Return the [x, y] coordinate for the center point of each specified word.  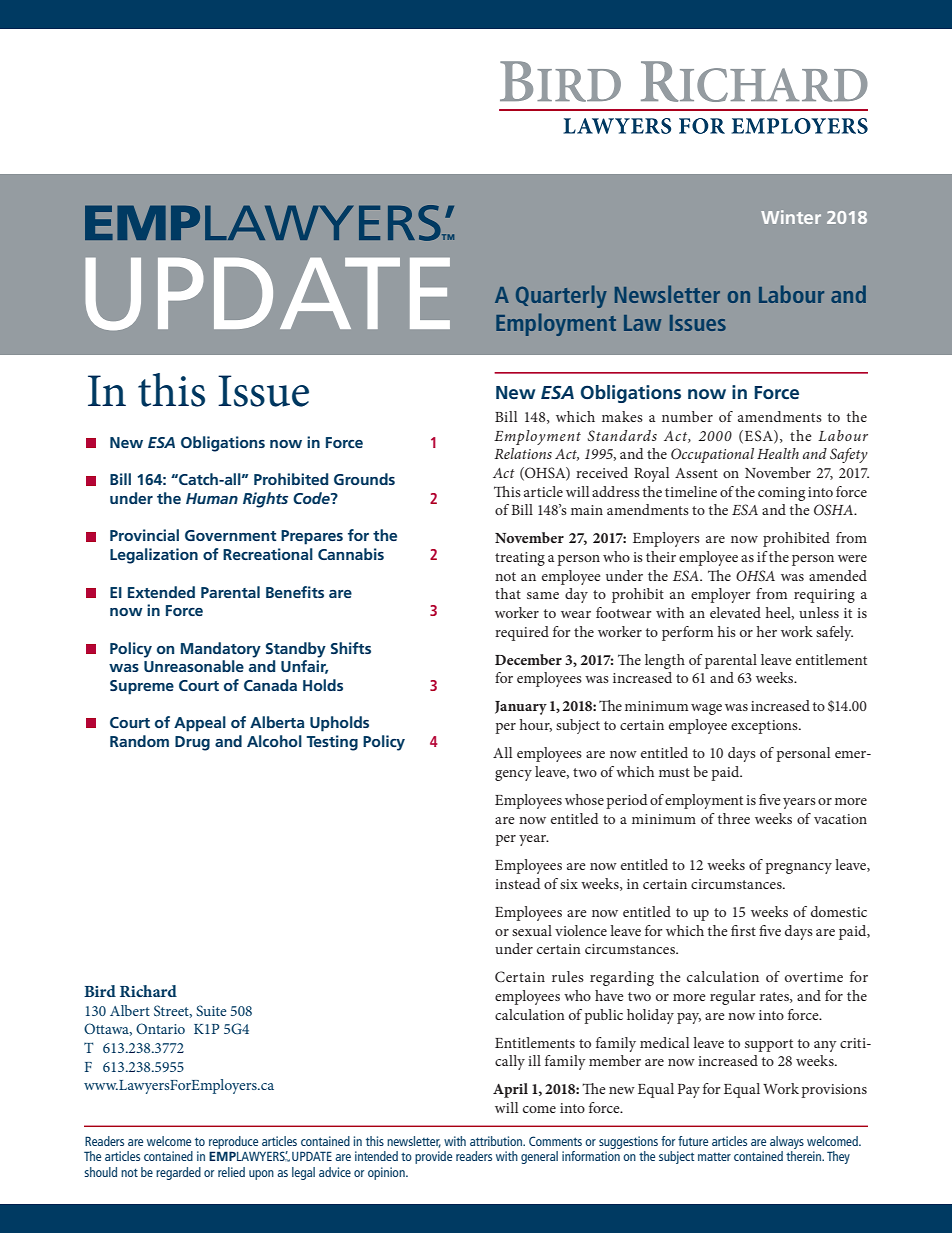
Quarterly [561, 296]
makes [622, 416]
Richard [148, 991]
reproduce [233, 1142]
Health [778, 453]
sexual [532, 930]
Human [212, 498]
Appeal [200, 724]
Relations [523, 453]
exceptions [765, 727]
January [521, 708]
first [743, 930]
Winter [791, 217]
